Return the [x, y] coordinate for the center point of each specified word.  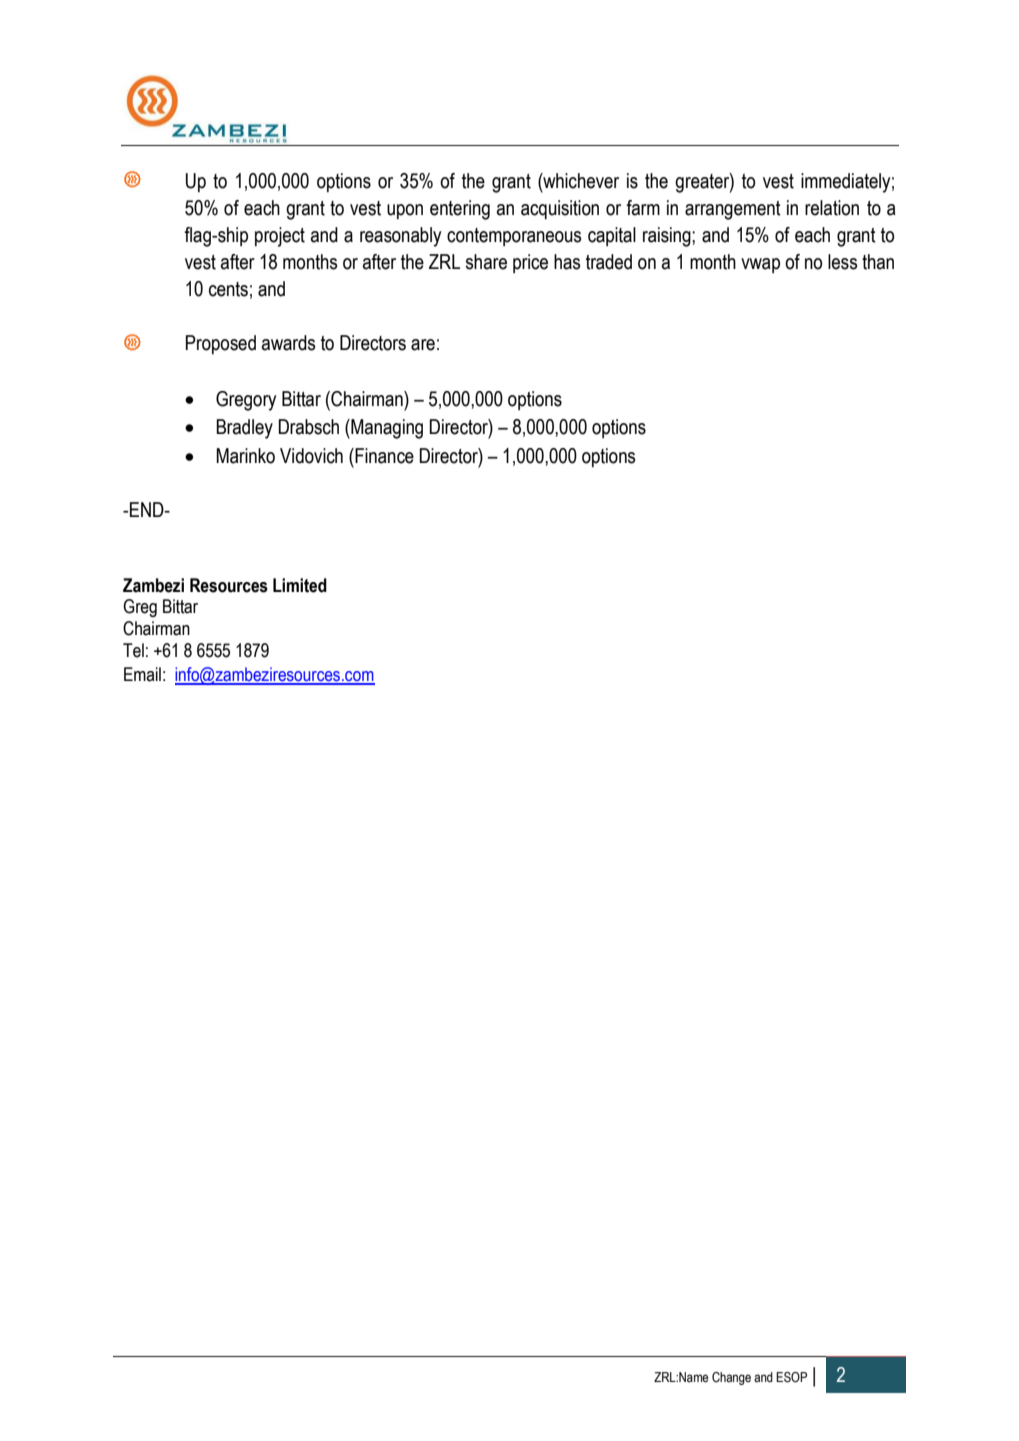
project [280, 237]
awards [288, 343]
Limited [300, 585]
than [878, 262]
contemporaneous [514, 237]
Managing [386, 429]
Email [142, 674]
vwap [760, 265]
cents [228, 289]
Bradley [244, 429]
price [530, 263]
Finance [383, 456]
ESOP [791, 1377]
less [842, 262]
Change [731, 1378]
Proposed [221, 344]
